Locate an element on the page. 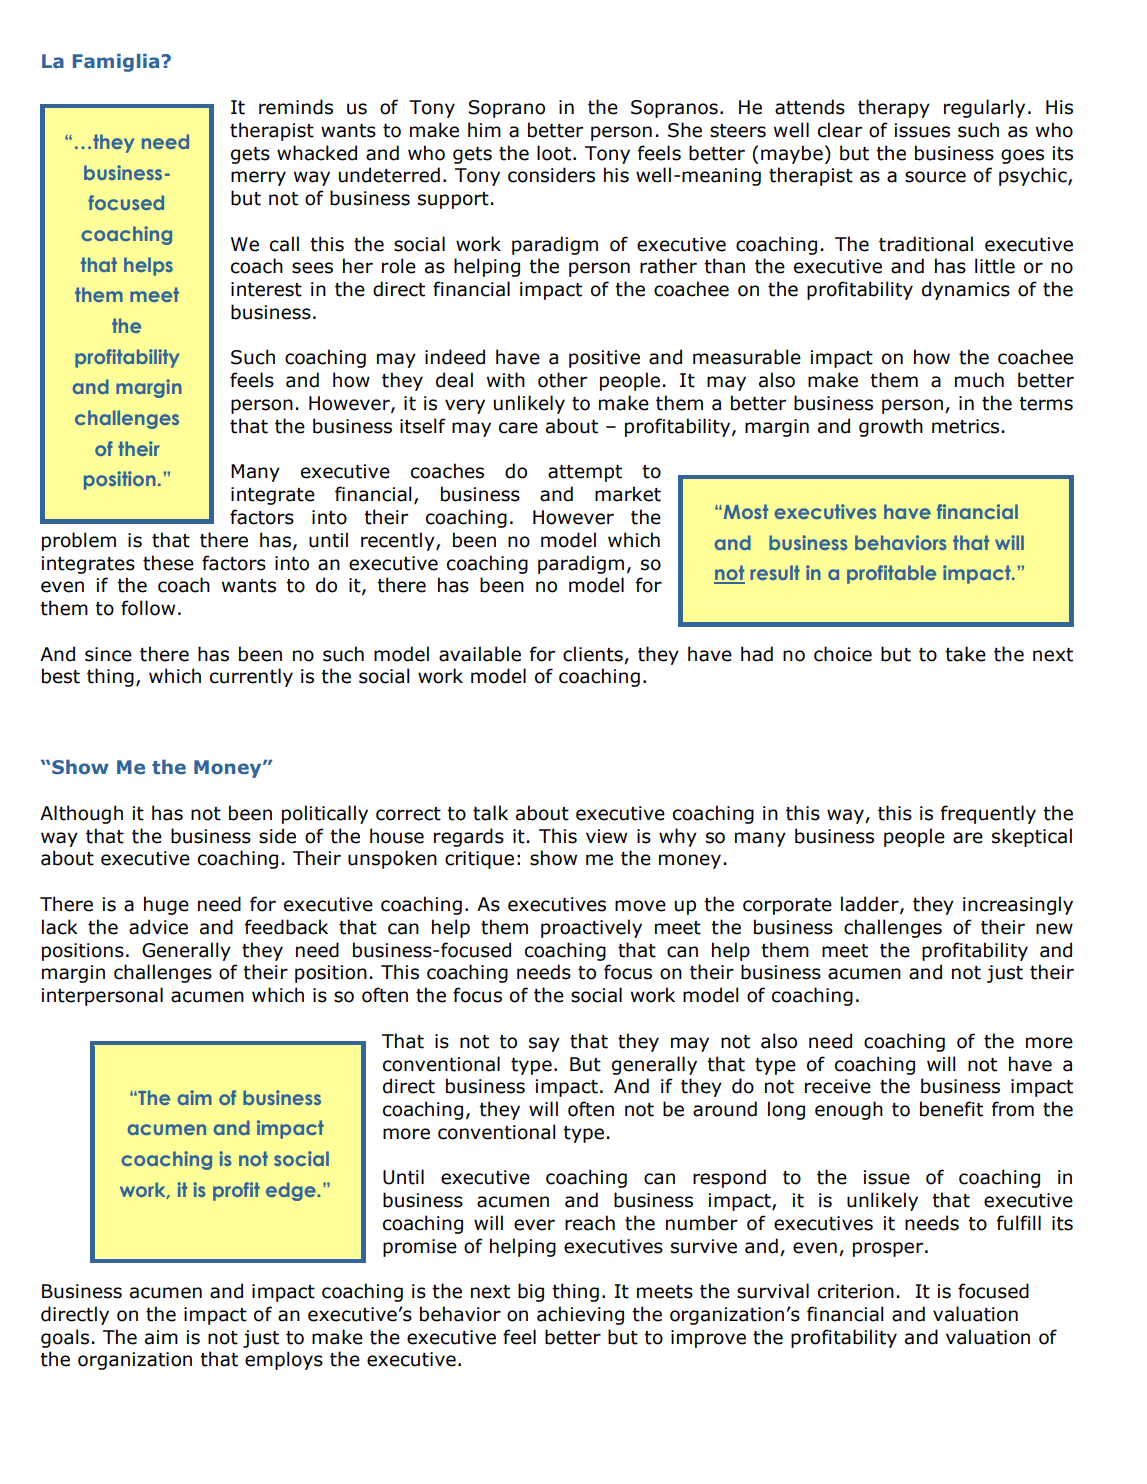  achieving is located at coordinates (580, 1315).
